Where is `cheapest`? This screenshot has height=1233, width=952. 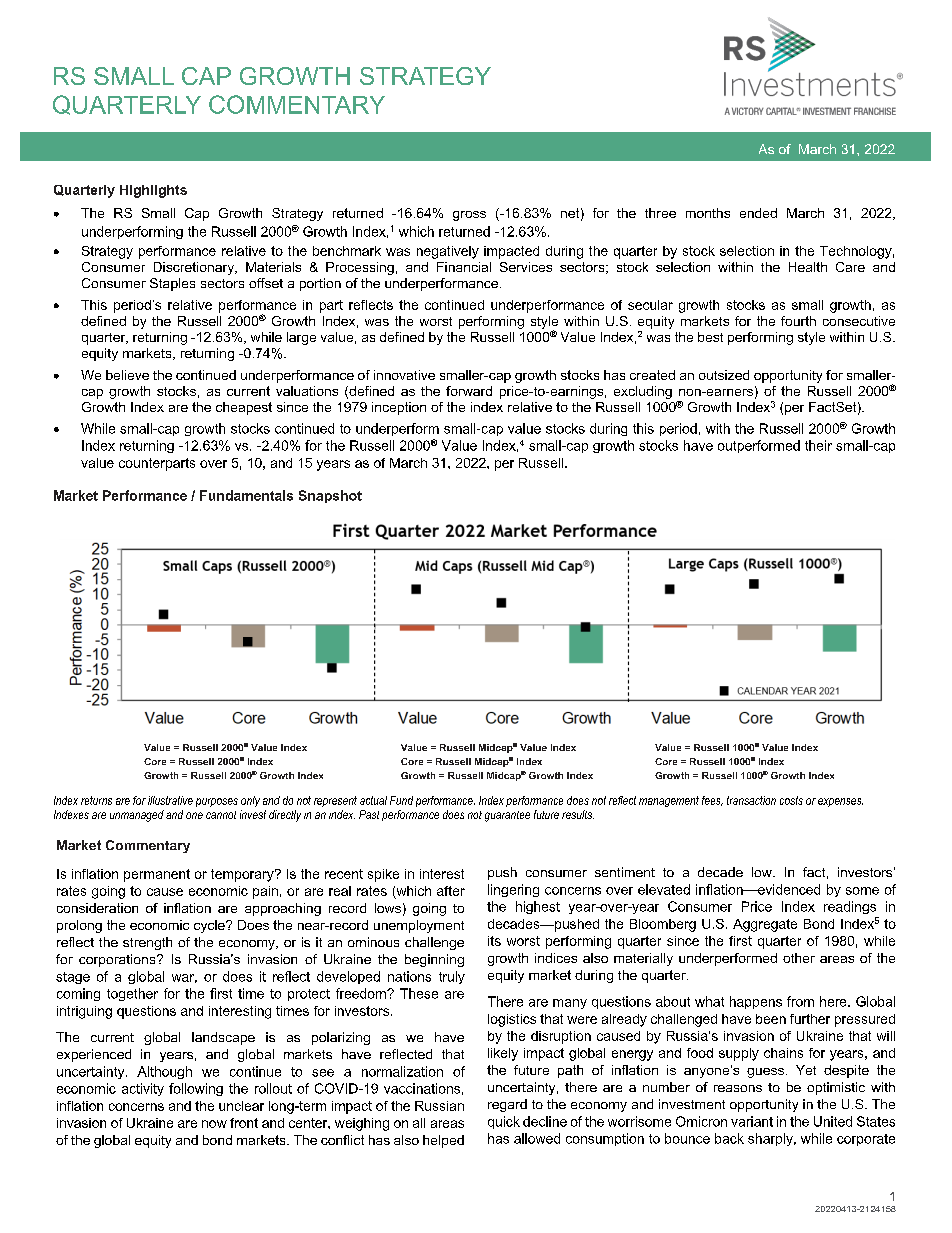
cheapest is located at coordinates (244, 408).
